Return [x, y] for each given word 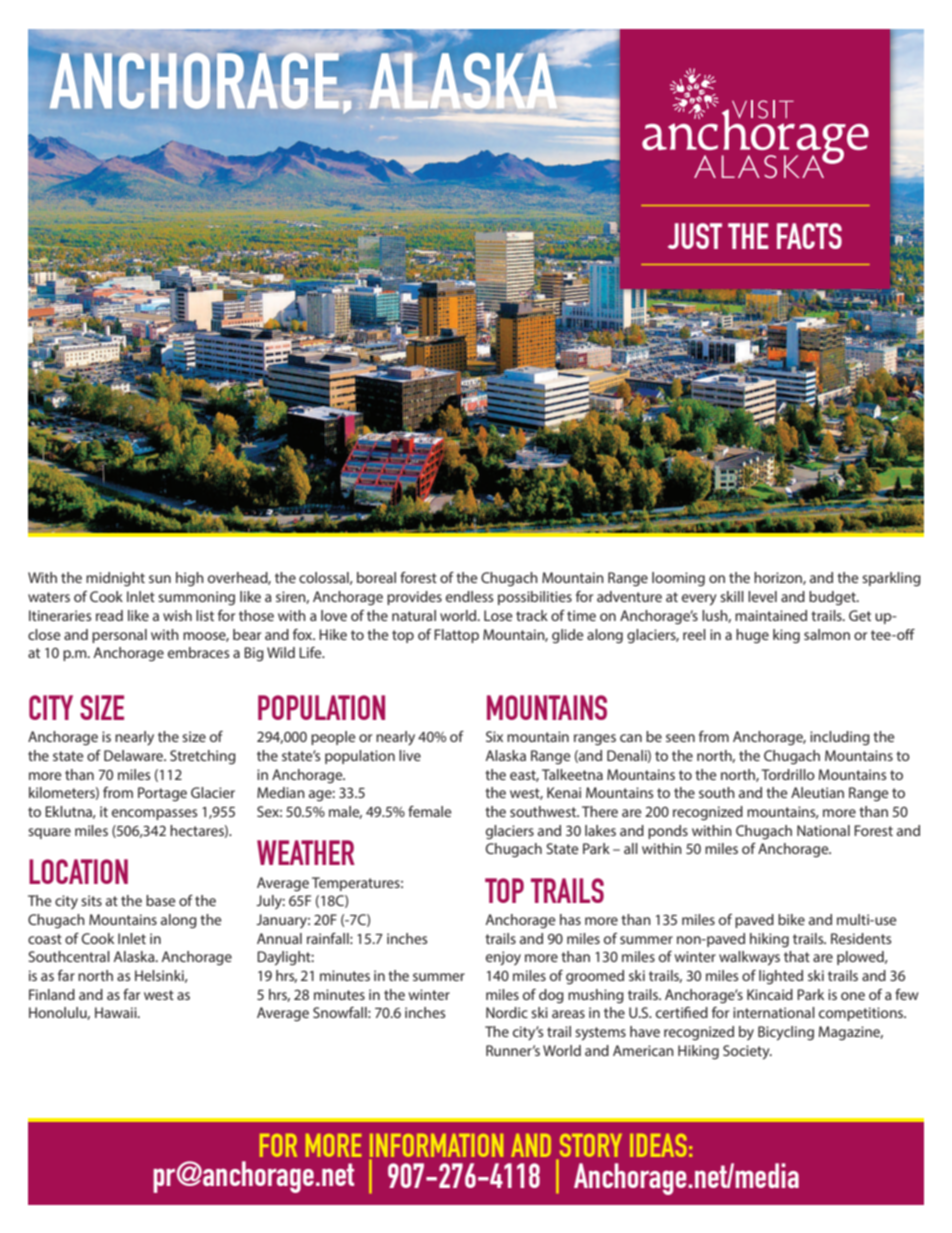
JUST [695, 236]
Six [494, 736]
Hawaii [117, 1012]
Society [747, 1052]
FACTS [809, 236]
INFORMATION [436, 1145]
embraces [198, 652]
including [840, 738]
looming [678, 579]
